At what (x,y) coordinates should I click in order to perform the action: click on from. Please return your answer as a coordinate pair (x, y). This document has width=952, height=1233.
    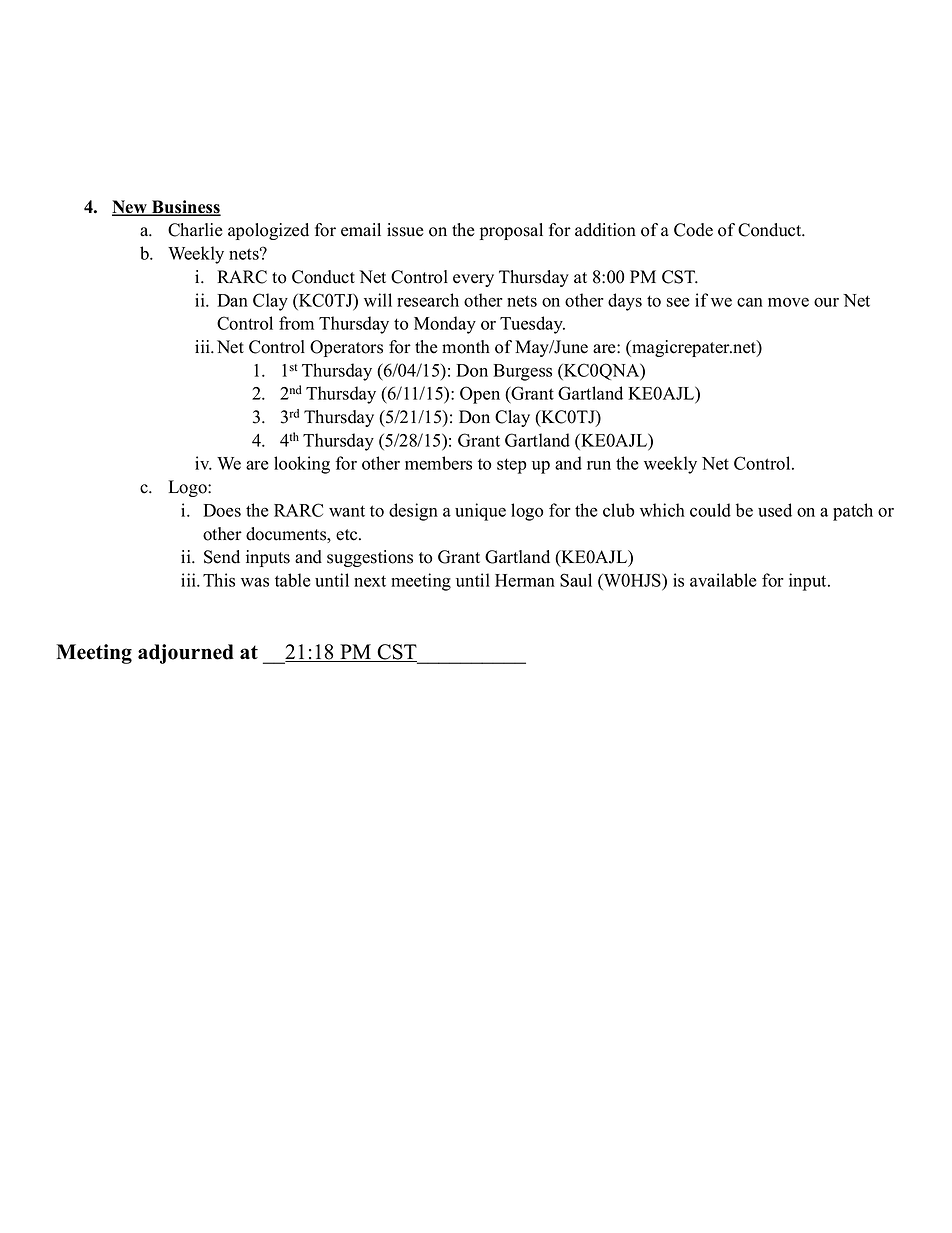
    Looking at the image, I should click on (296, 323).
